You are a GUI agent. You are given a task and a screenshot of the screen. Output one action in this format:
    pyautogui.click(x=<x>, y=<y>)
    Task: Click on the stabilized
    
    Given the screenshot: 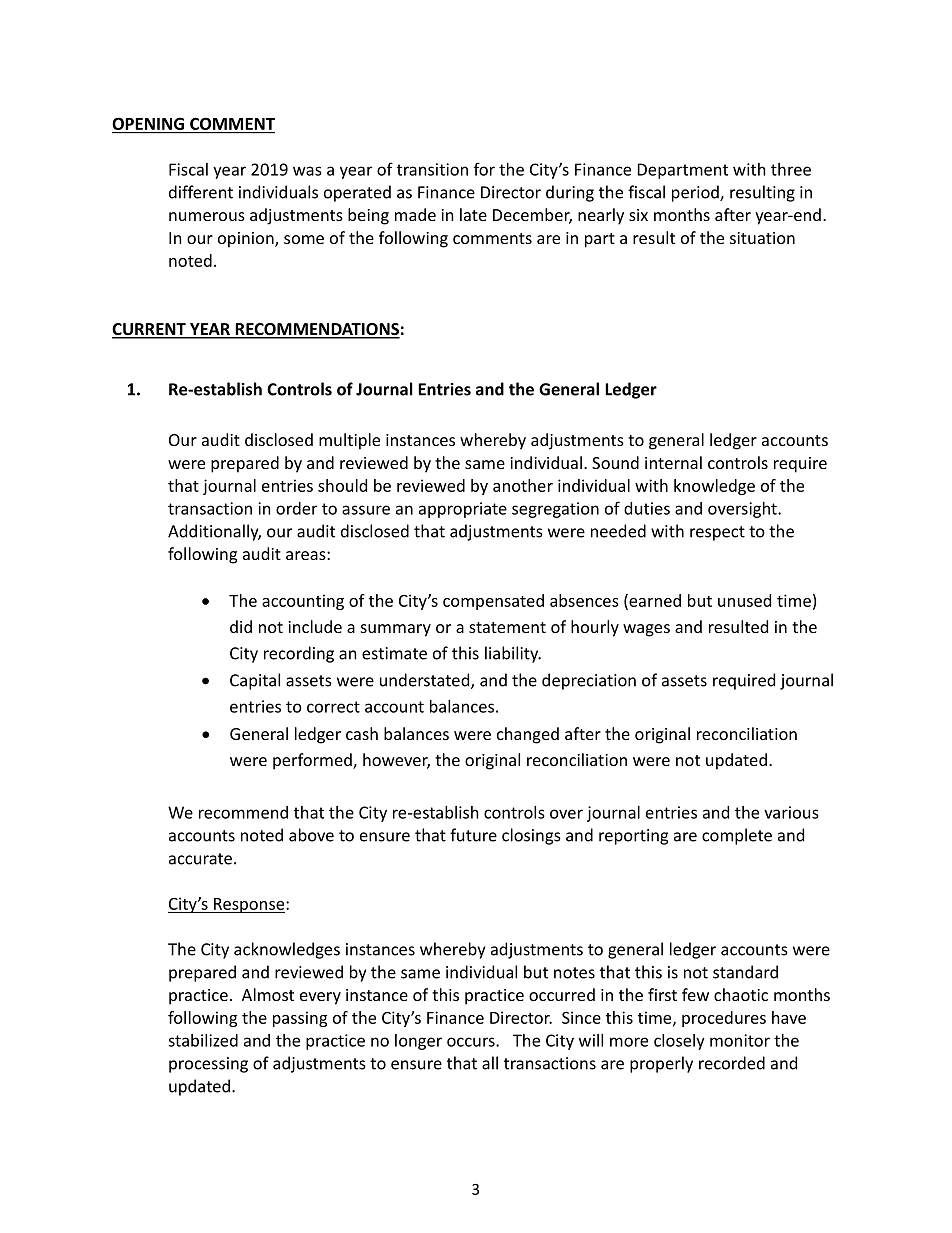 What is the action you would take?
    pyautogui.click(x=203, y=1040)
